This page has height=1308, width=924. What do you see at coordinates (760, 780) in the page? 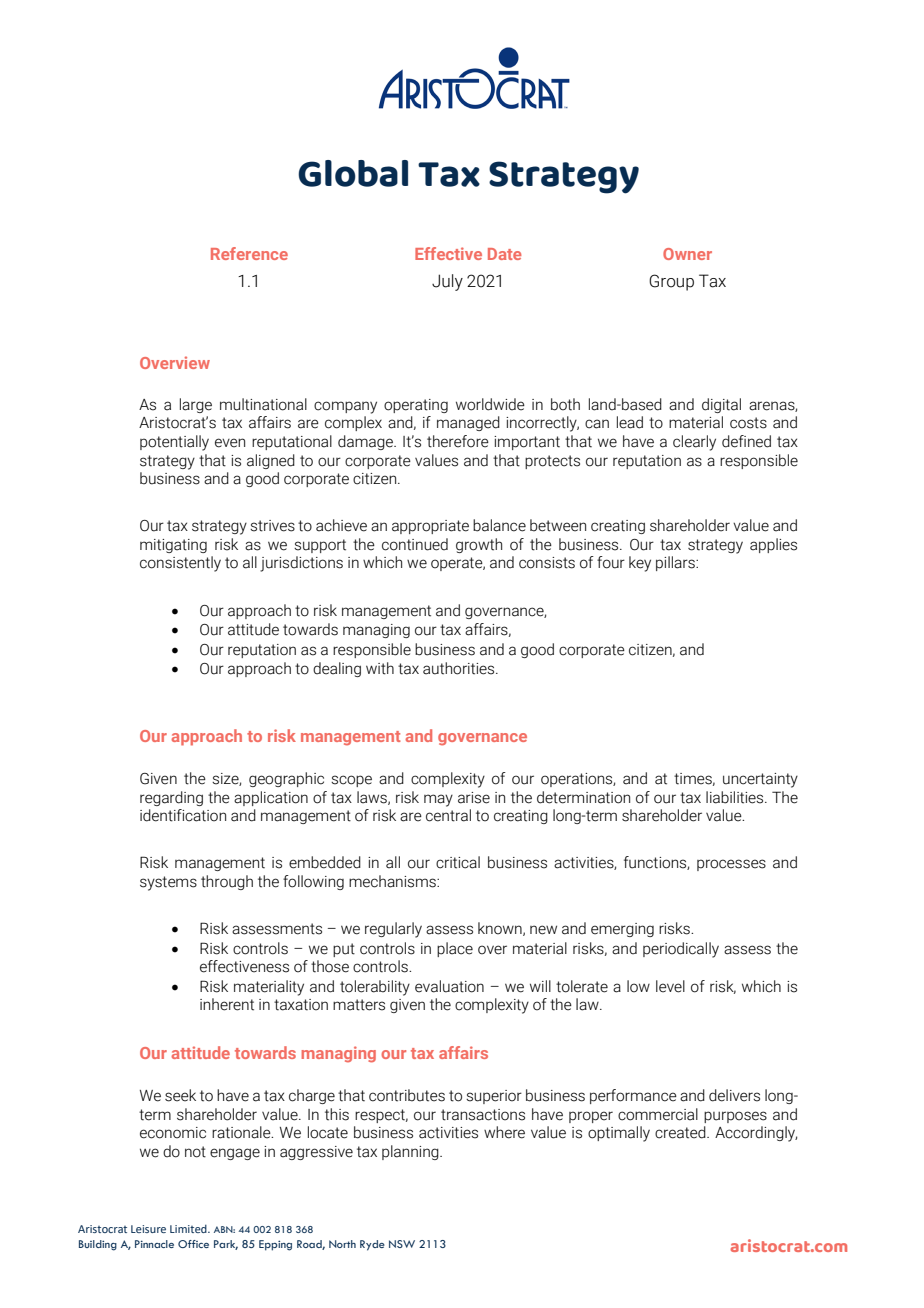
I see `uncertainty` at bounding box center [760, 780].
